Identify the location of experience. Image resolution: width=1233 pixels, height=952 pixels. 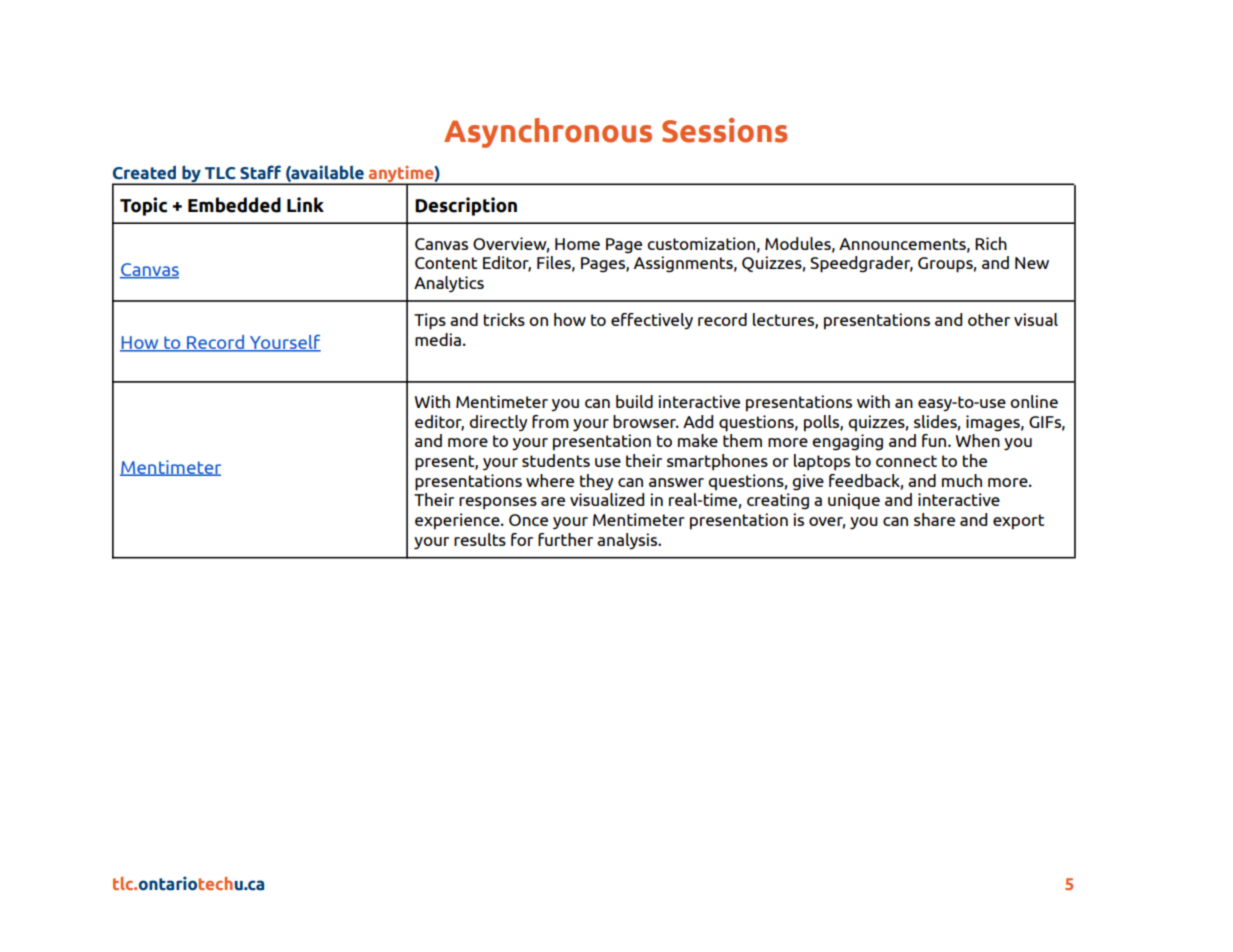
(458, 521).
